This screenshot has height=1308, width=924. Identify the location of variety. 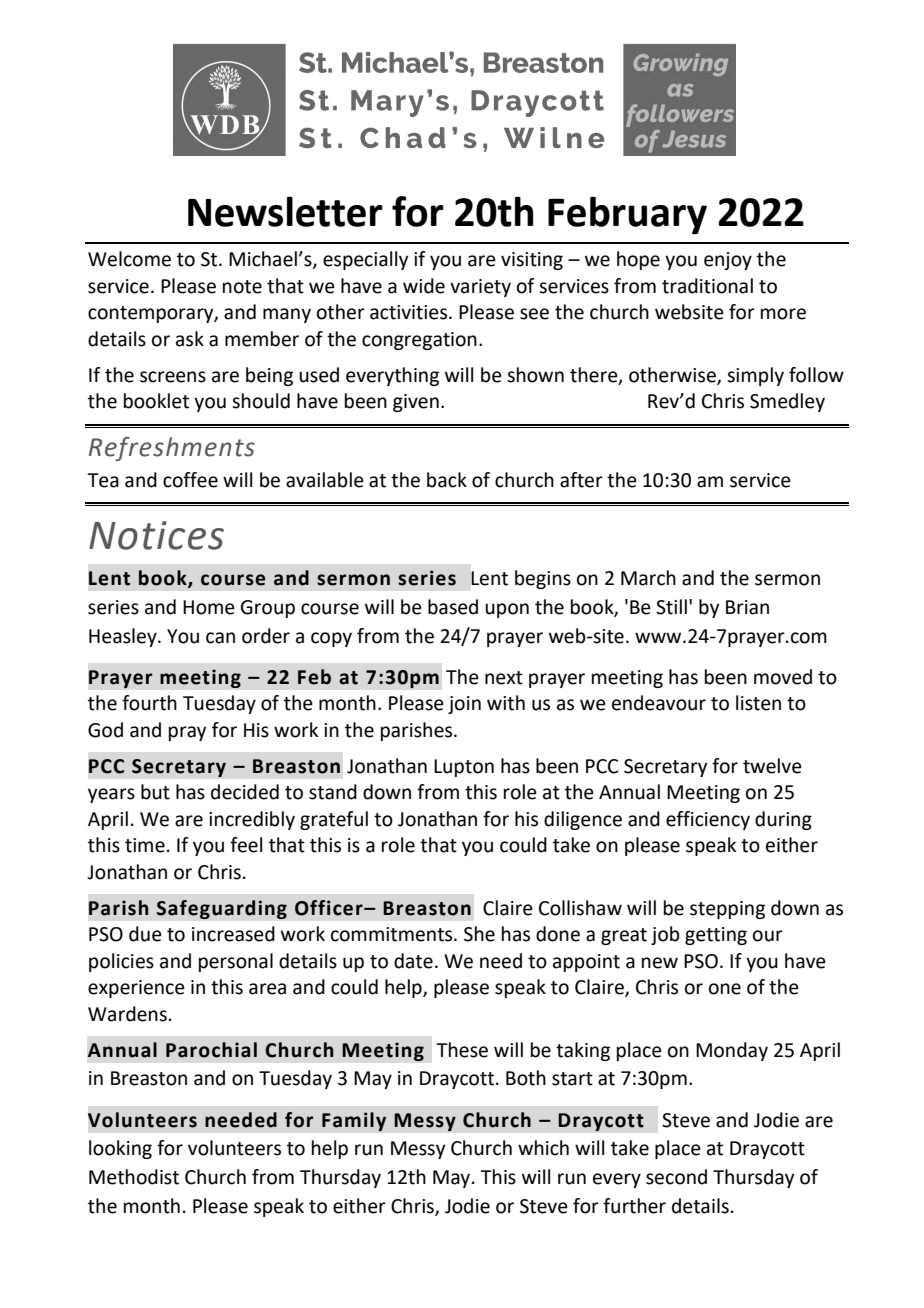
(480, 288).
